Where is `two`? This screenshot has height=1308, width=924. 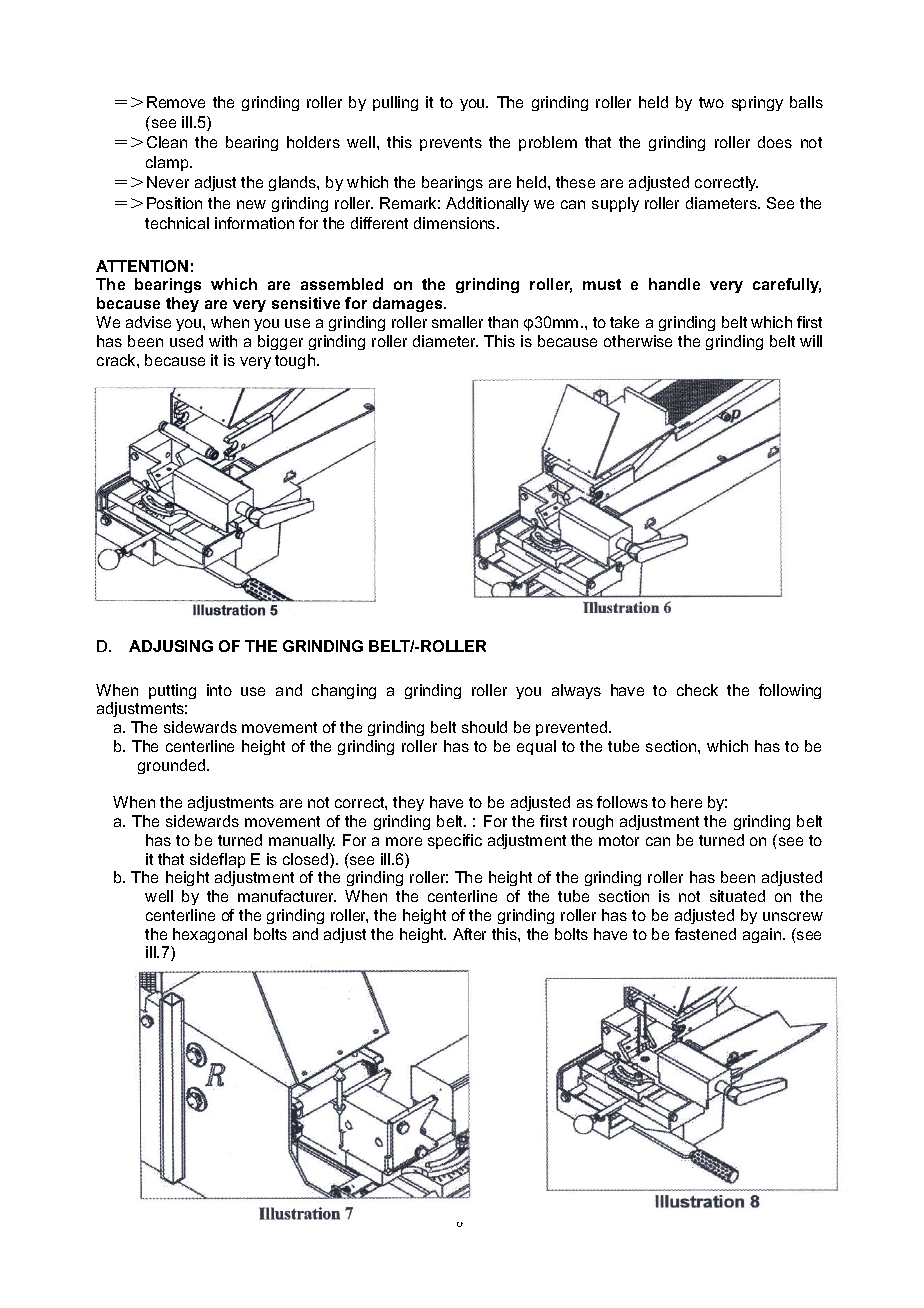
two is located at coordinates (711, 102).
